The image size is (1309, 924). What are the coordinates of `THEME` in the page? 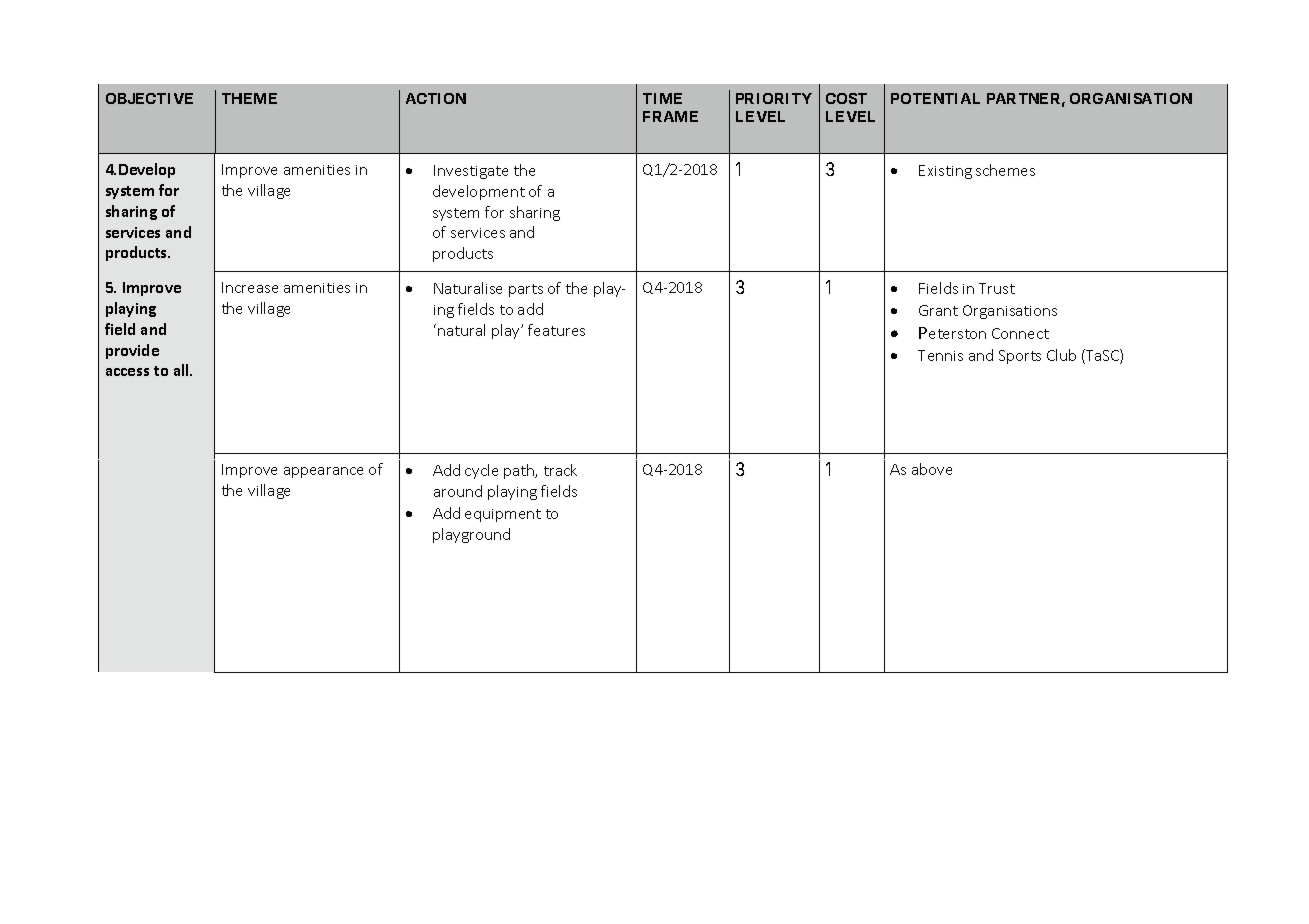 It's located at (249, 98).
